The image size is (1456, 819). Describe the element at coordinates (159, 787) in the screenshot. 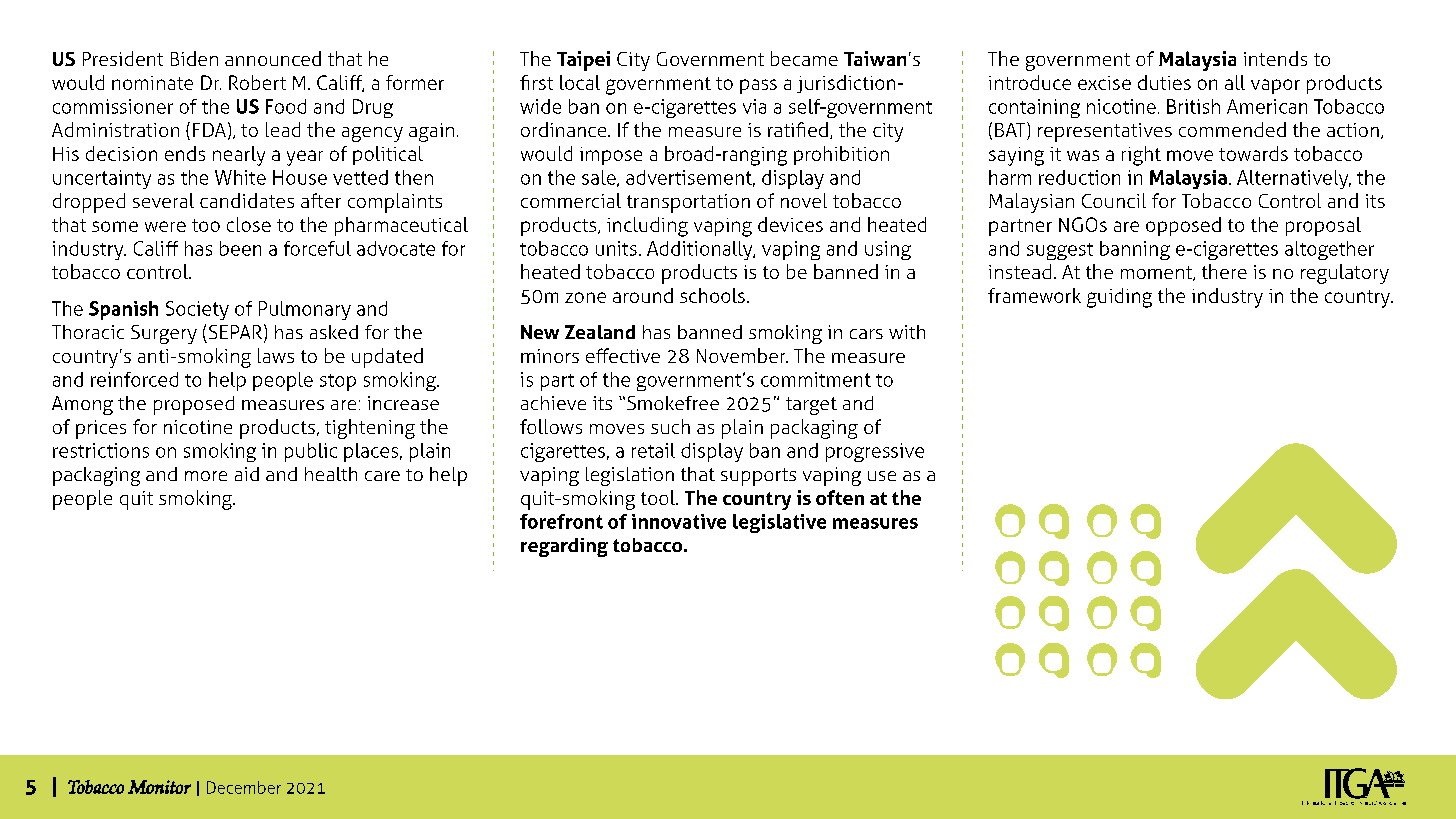

I see `Monitor` at that location.
